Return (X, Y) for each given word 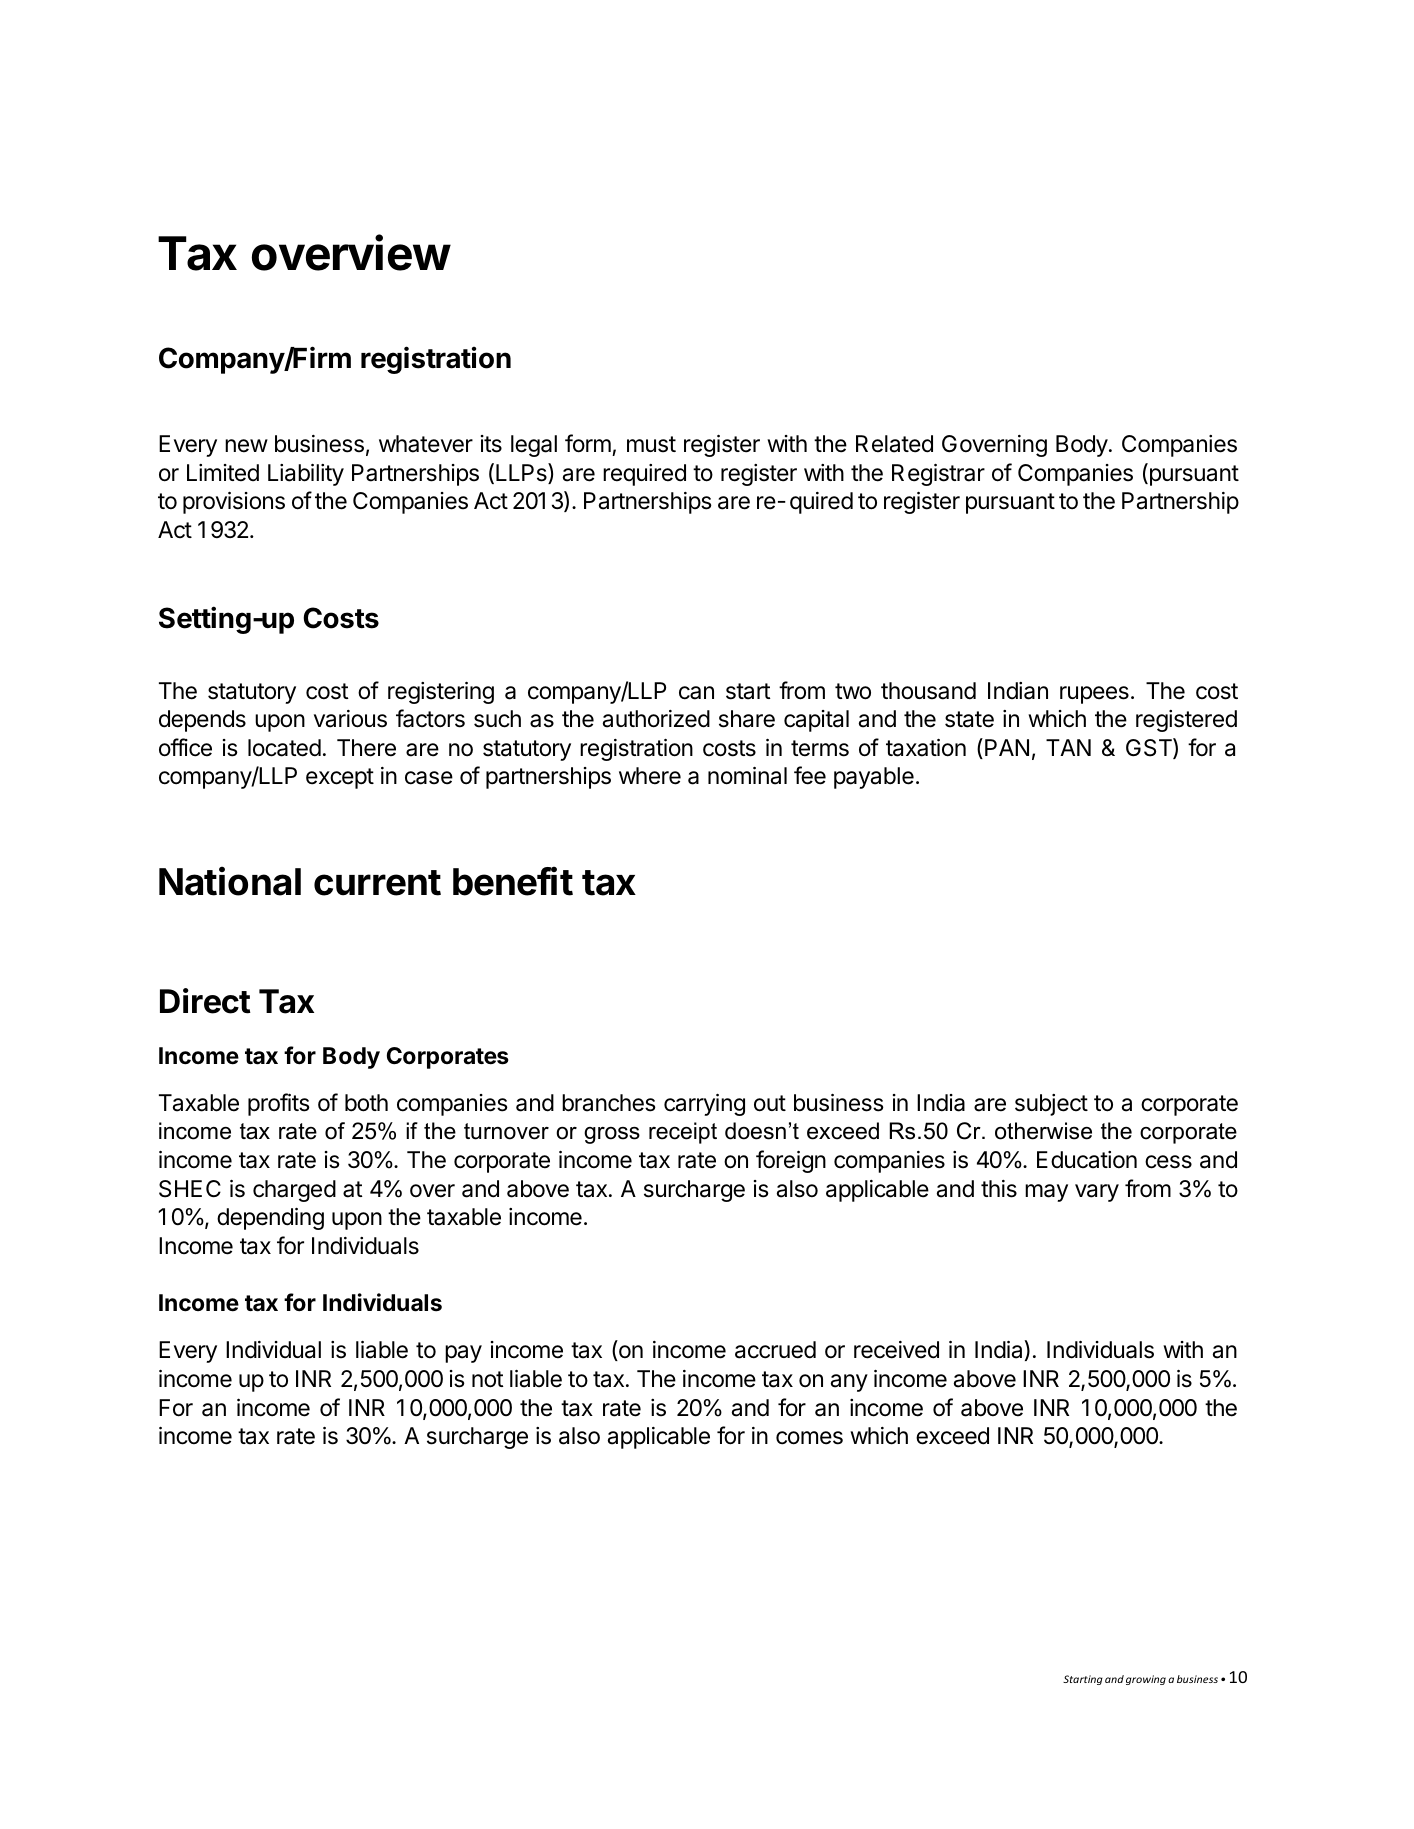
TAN (1068, 747)
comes (809, 1438)
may (1046, 1193)
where (650, 776)
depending (270, 1219)
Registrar (938, 475)
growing (1146, 1680)
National (230, 881)
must (651, 444)
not (488, 1379)
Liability (306, 475)
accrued (775, 1350)
